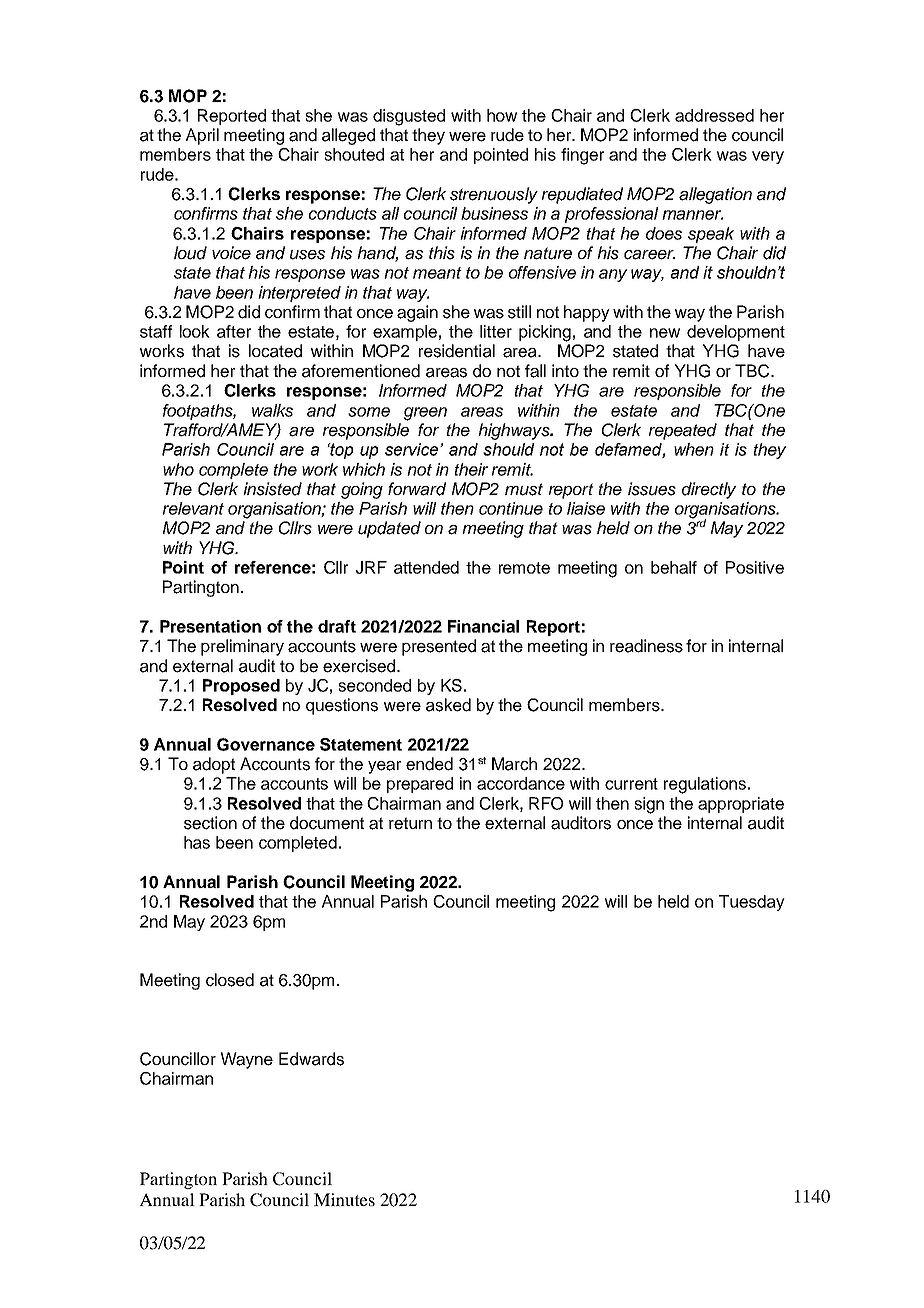 The width and height of the screenshot is (924, 1308). What do you see at coordinates (502, 115) in the screenshot?
I see `how` at bounding box center [502, 115].
